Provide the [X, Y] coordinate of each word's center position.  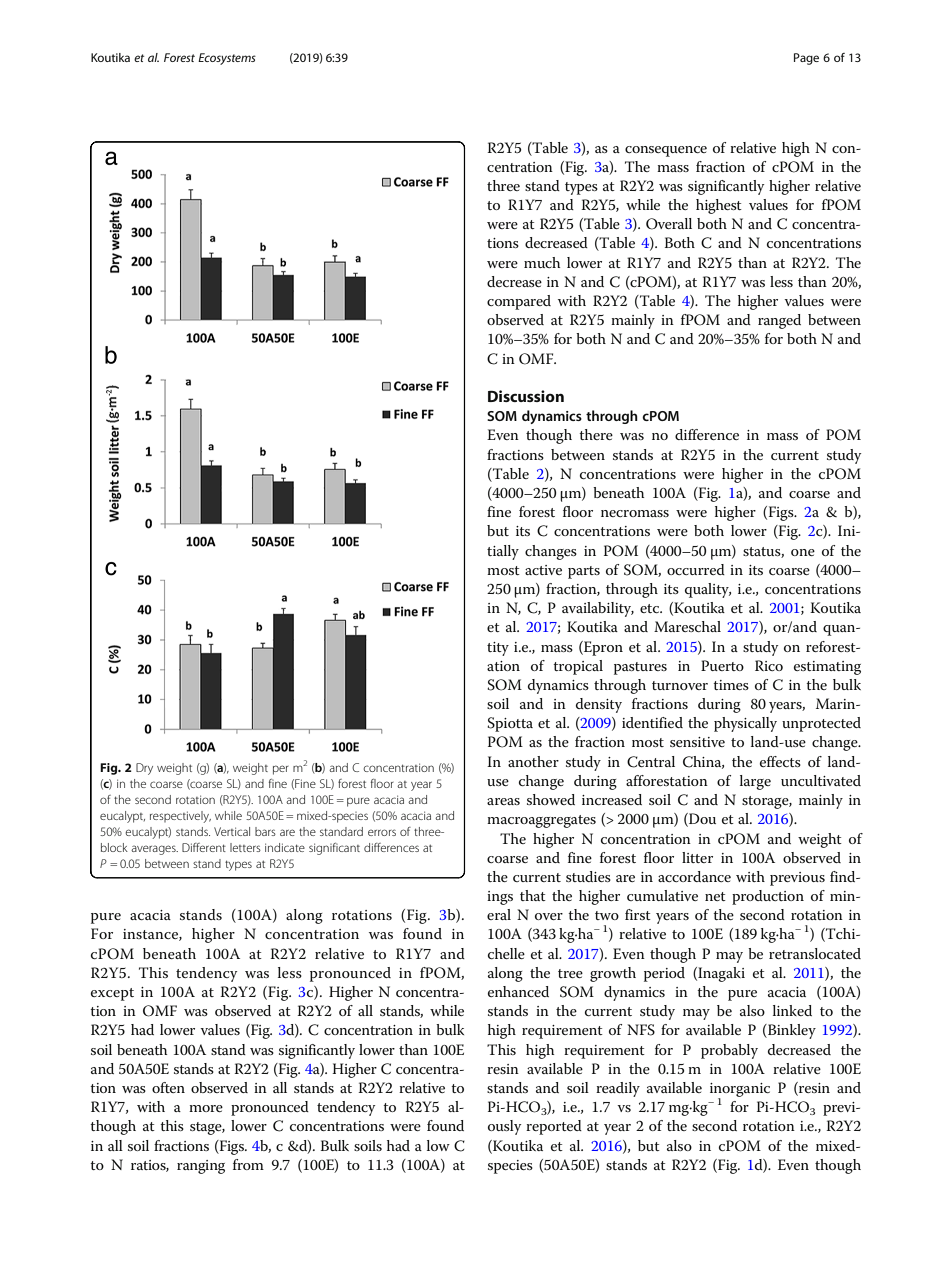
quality [708, 590]
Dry [144, 769]
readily [618, 1089]
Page [806, 59]
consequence [666, 151]
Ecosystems [227, 59]
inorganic [740, 1091]
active [543, 570]
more [206, 1108]
